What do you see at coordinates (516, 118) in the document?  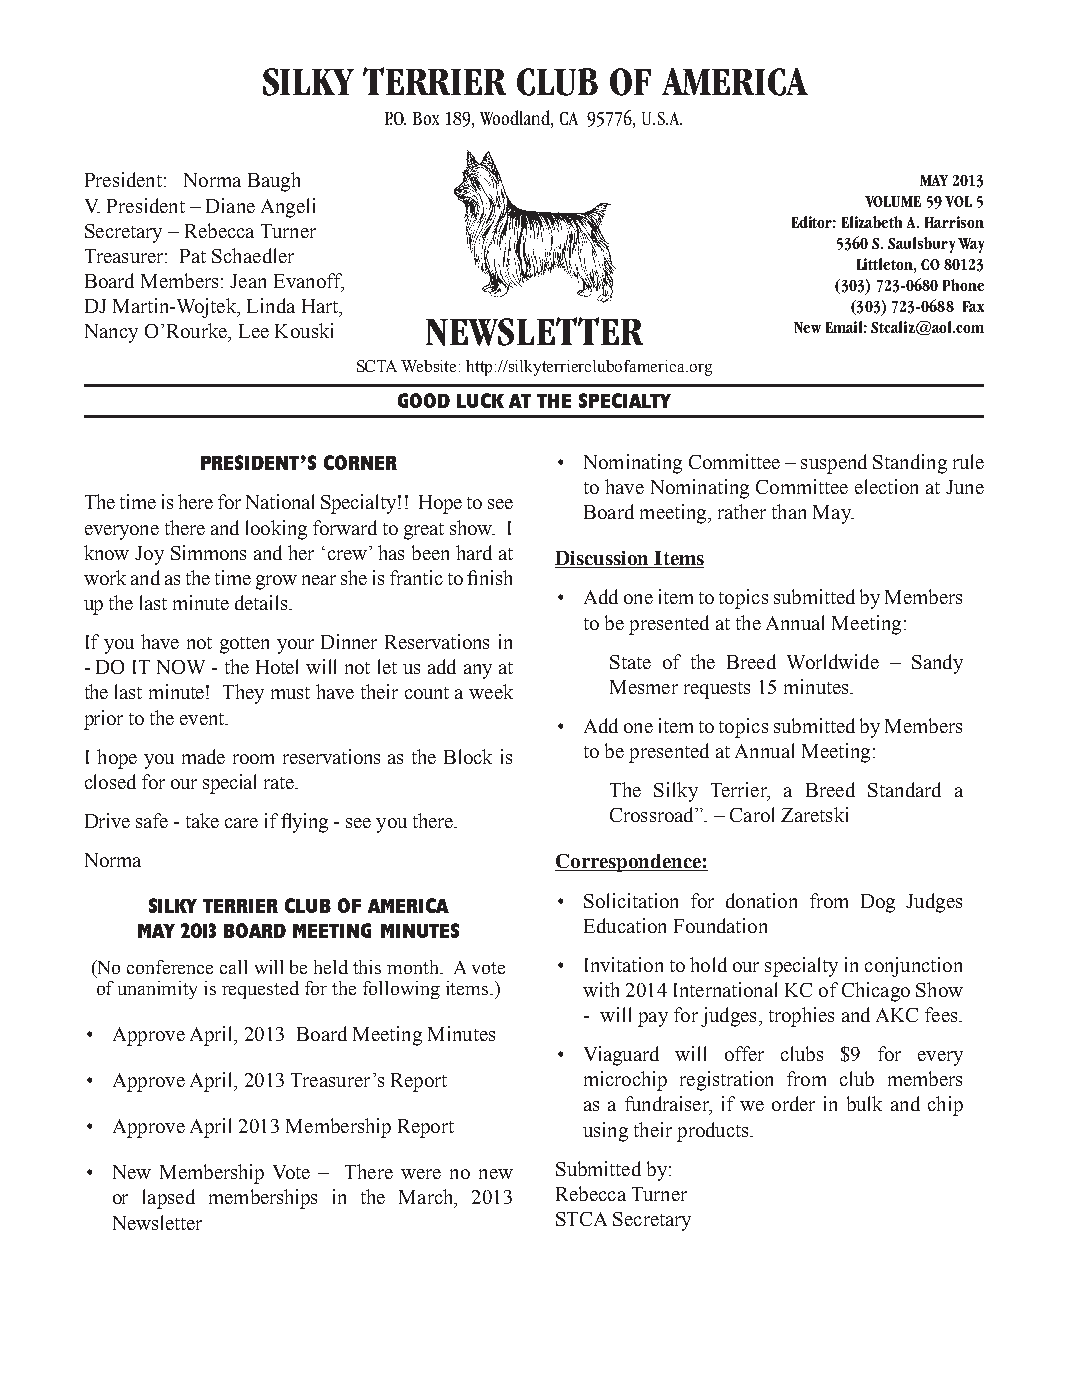 I see `Woodland` at bounding box center [516, 118].
